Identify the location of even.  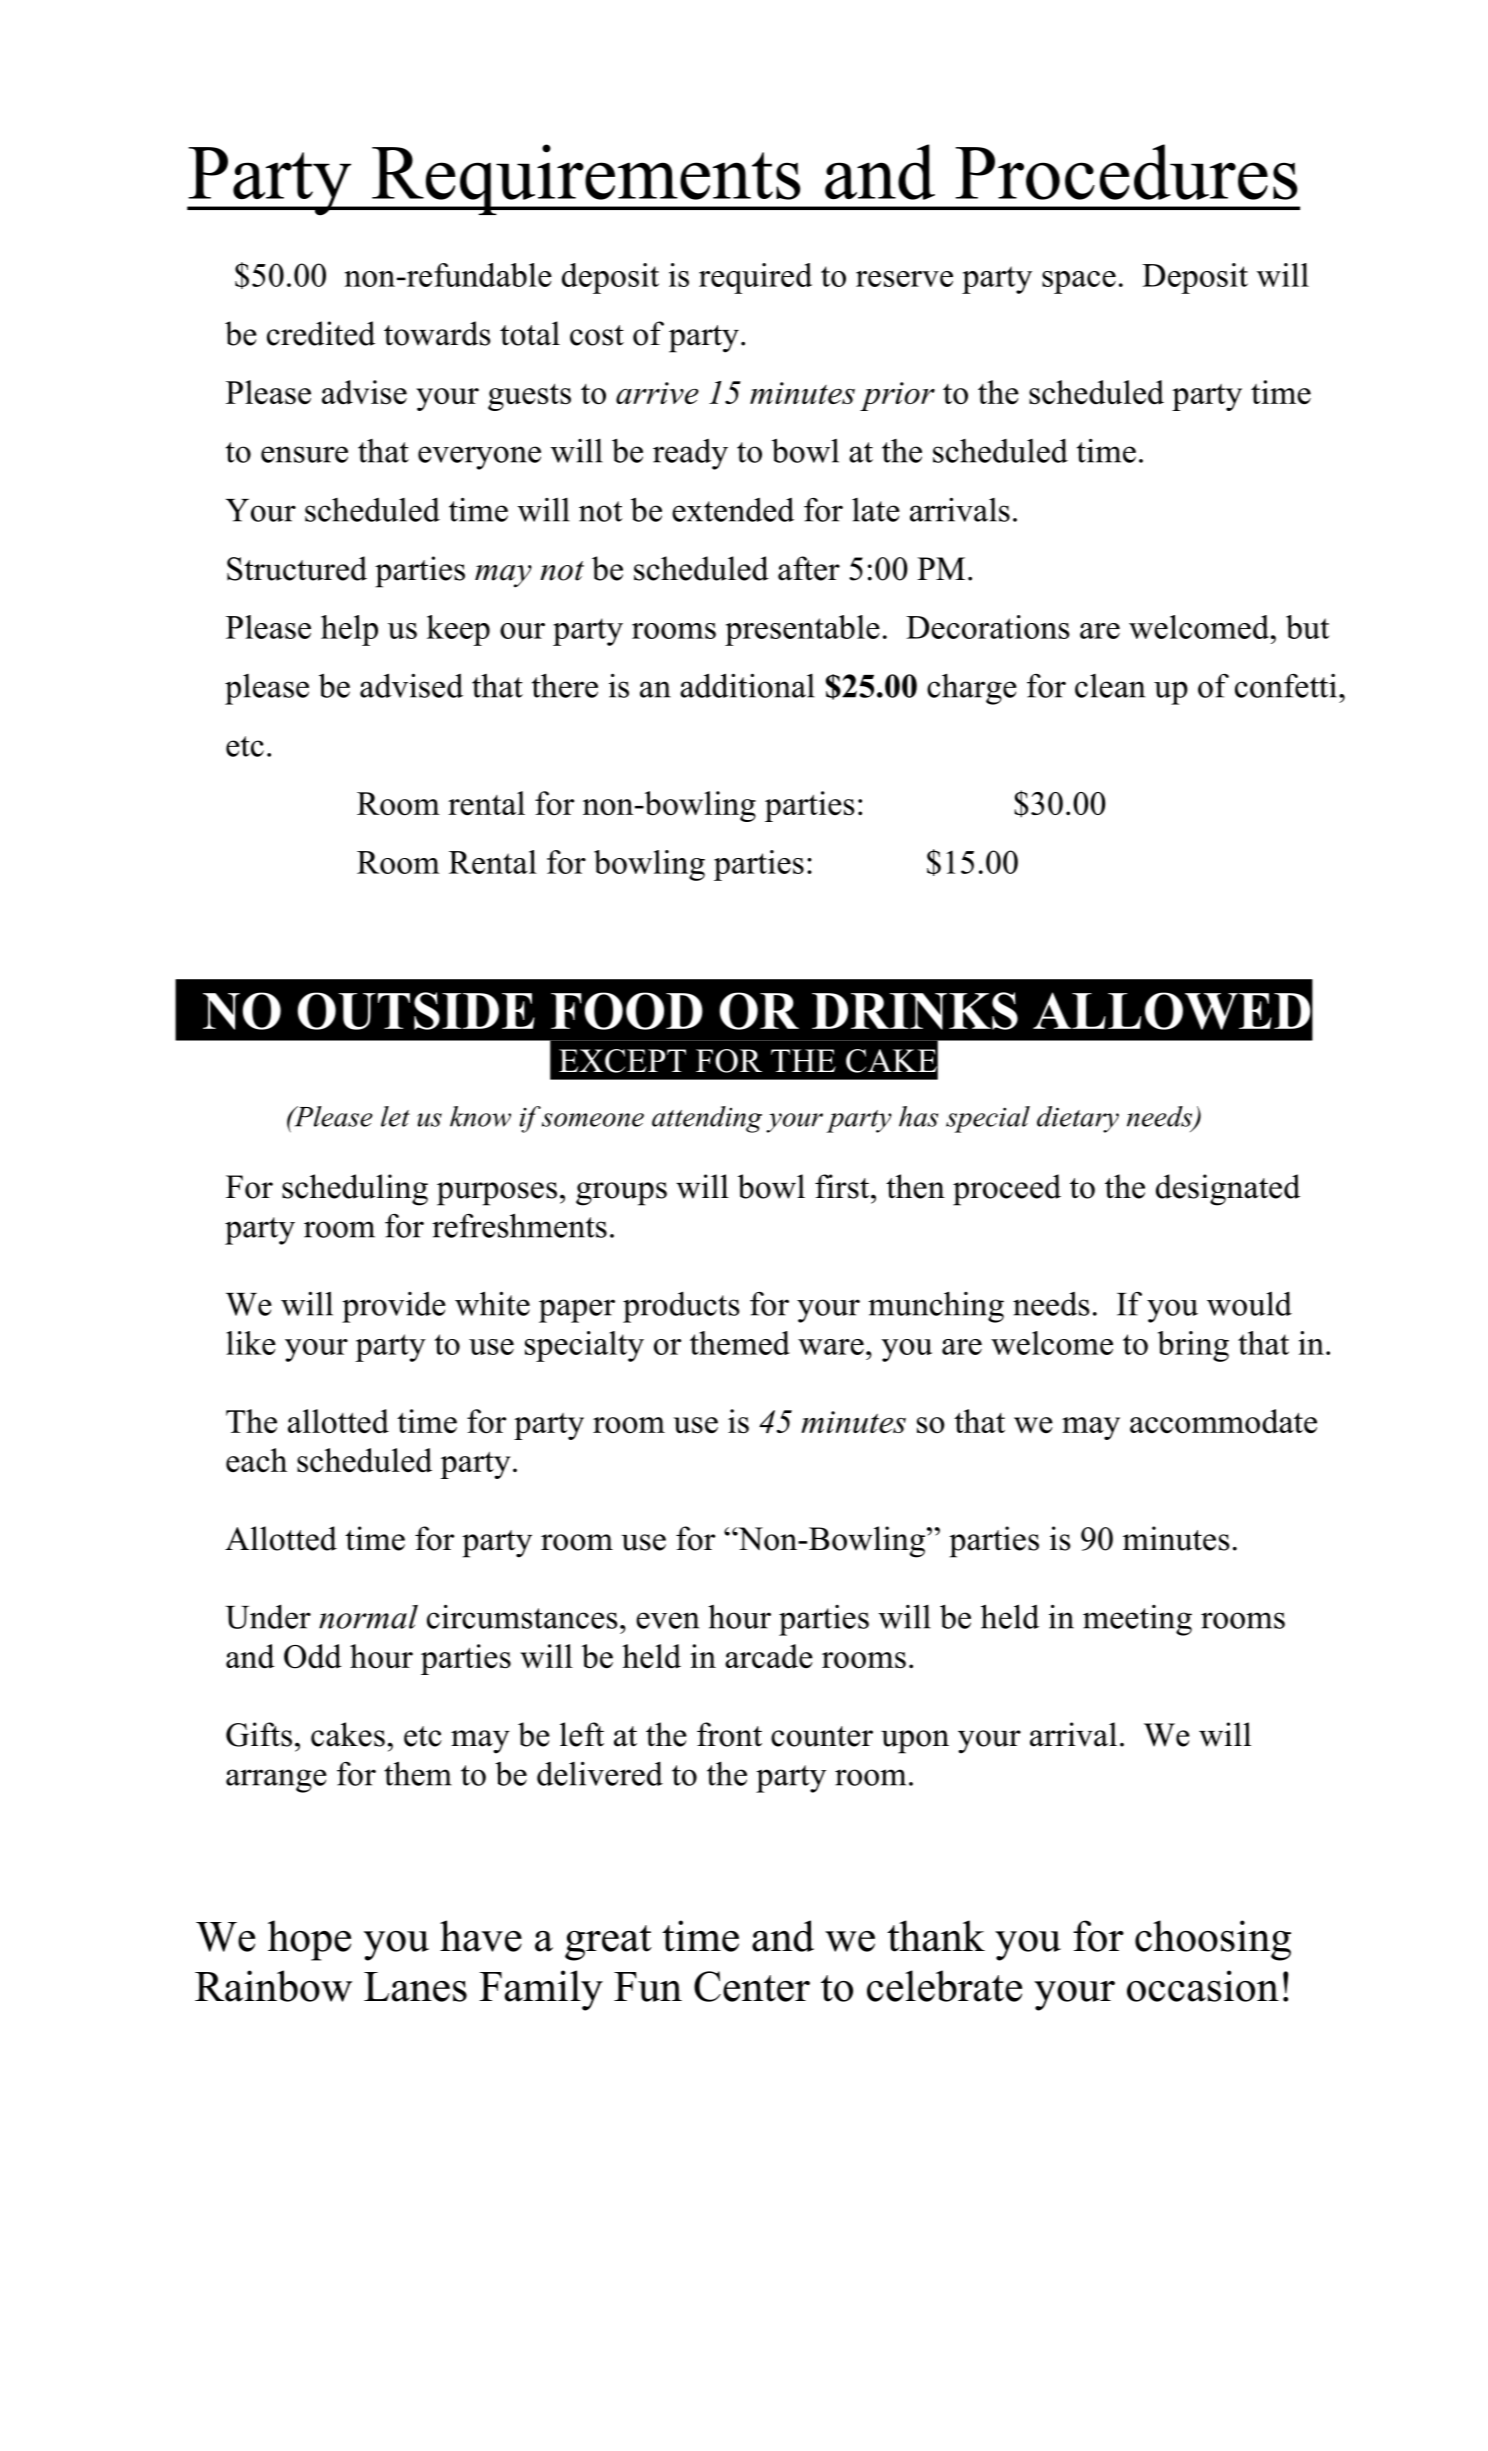
(667, 1620).
